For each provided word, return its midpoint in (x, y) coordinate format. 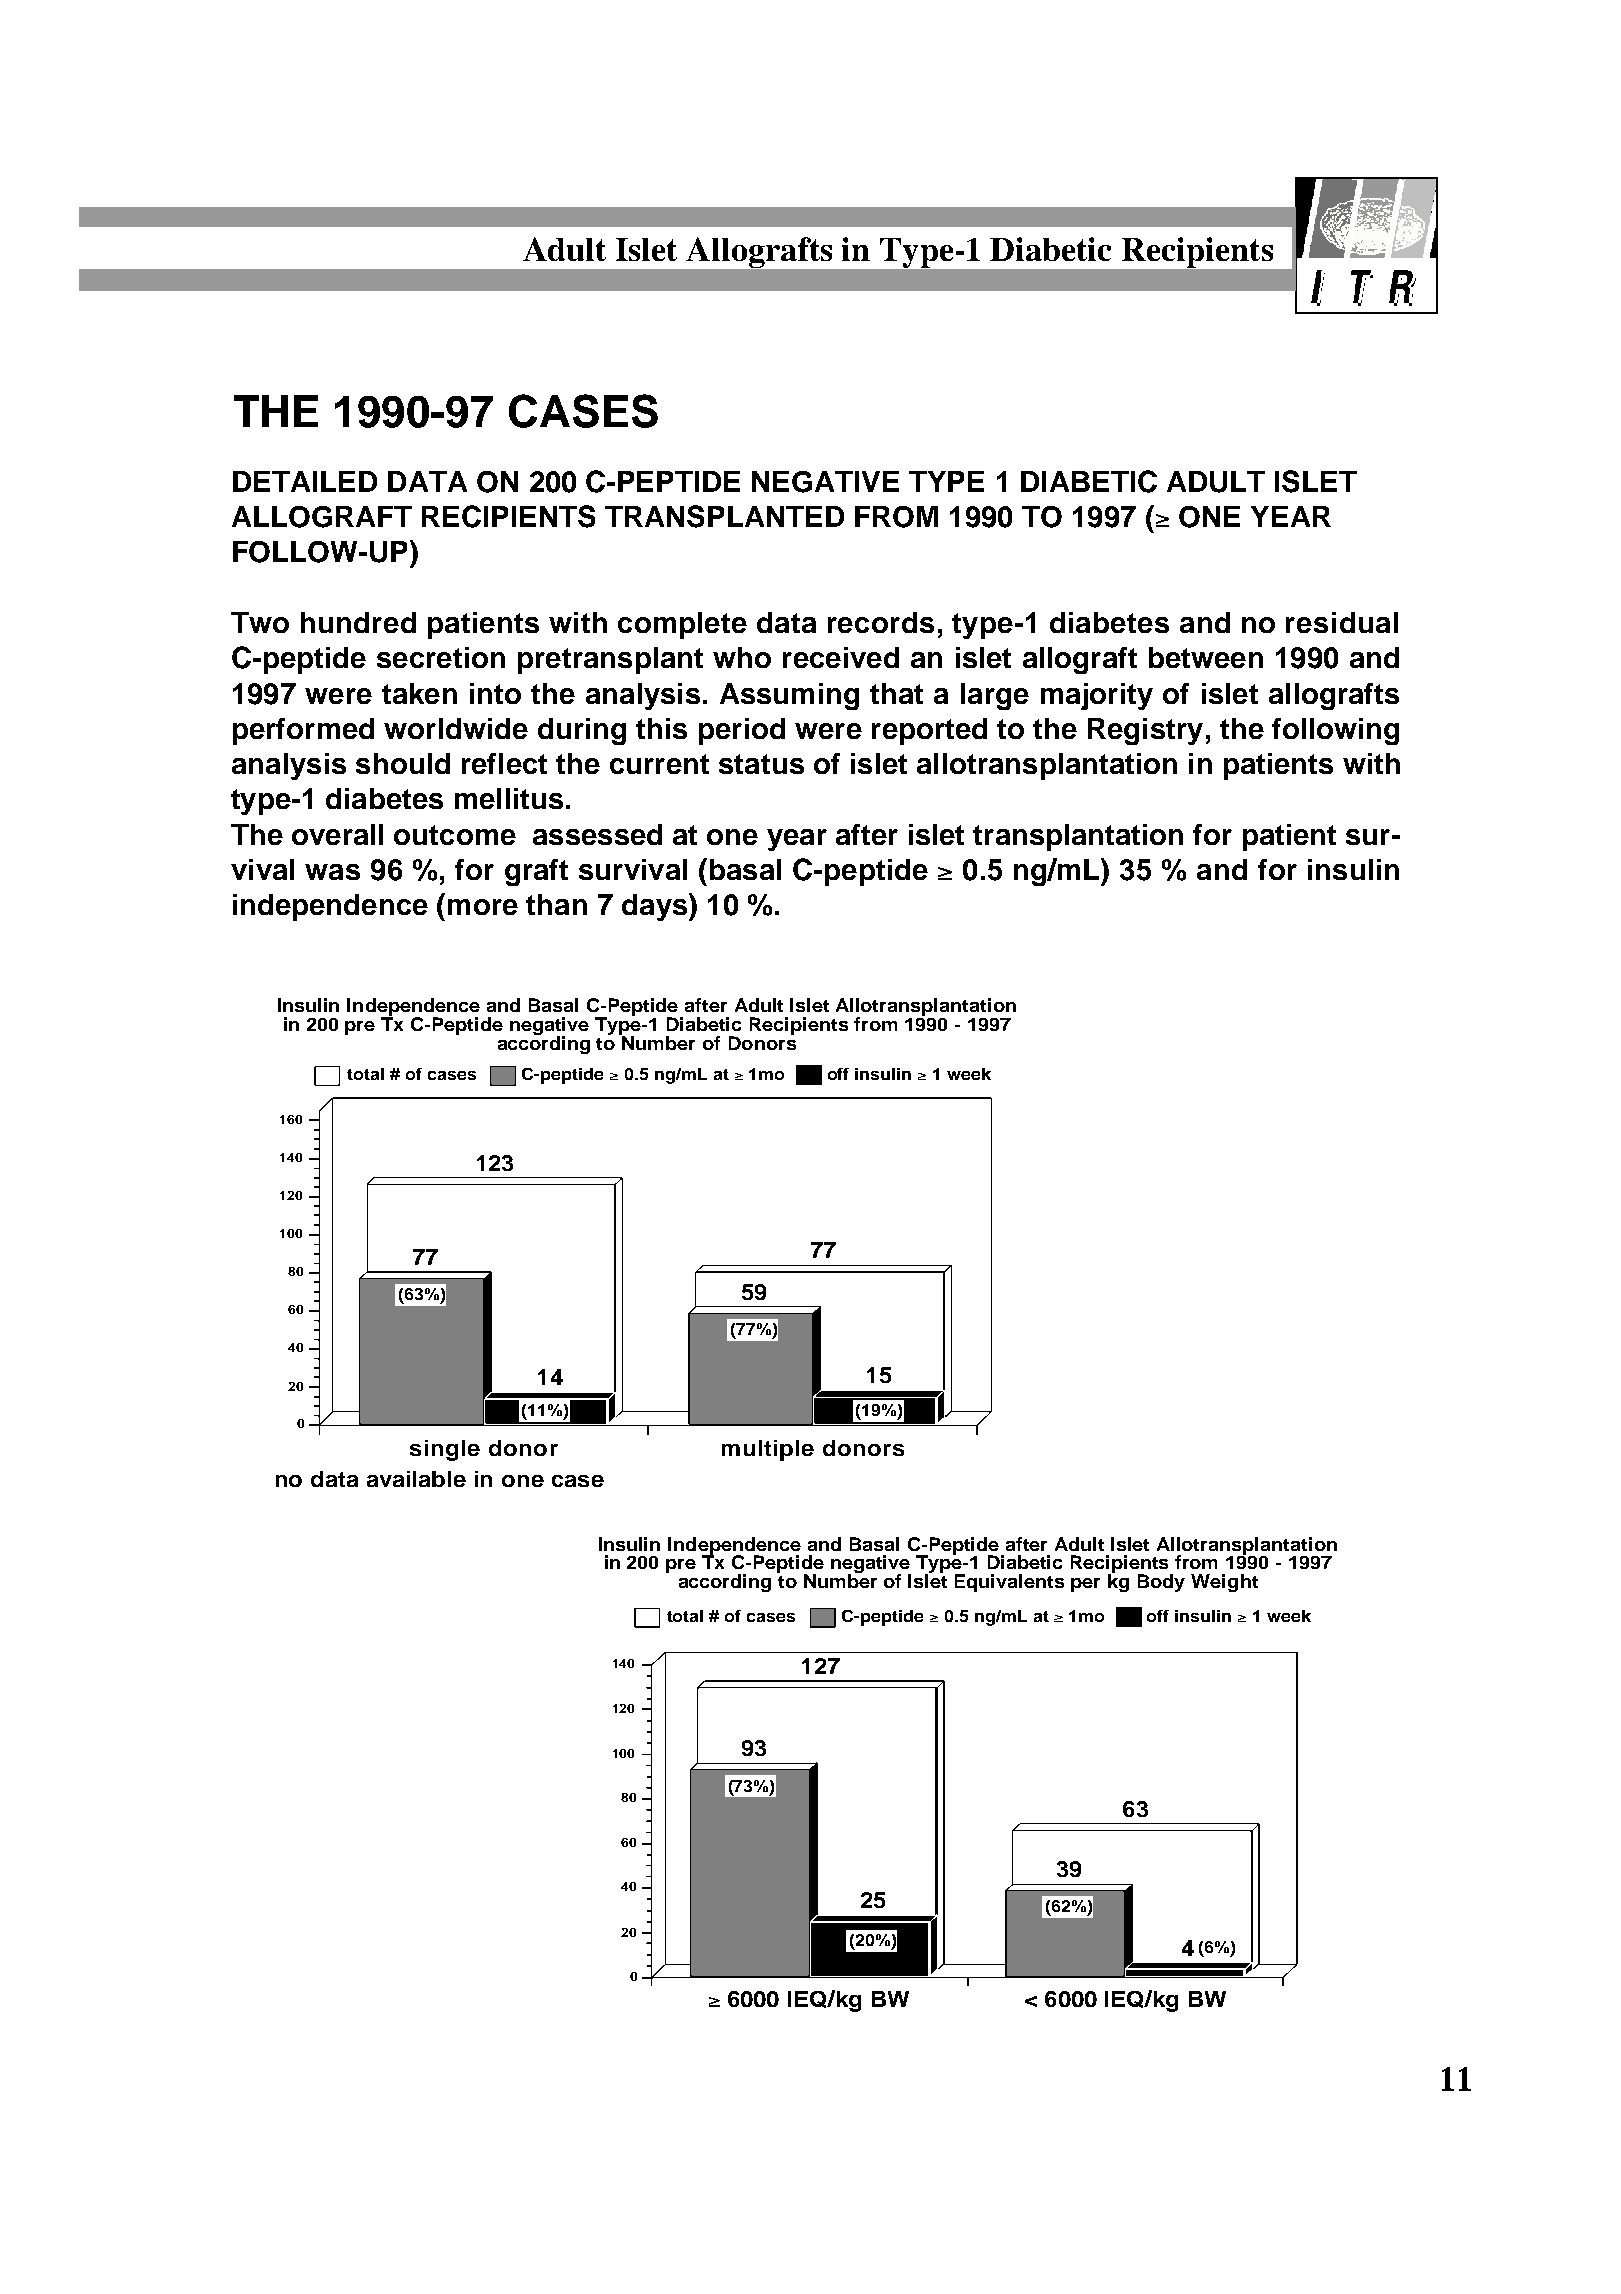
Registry (1145, 731)
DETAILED (305, 481)
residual (1342, 622)
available (416, 1479)
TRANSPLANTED (724, 516)
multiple (768, 1450)
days (656, 907)
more (483, 907)
